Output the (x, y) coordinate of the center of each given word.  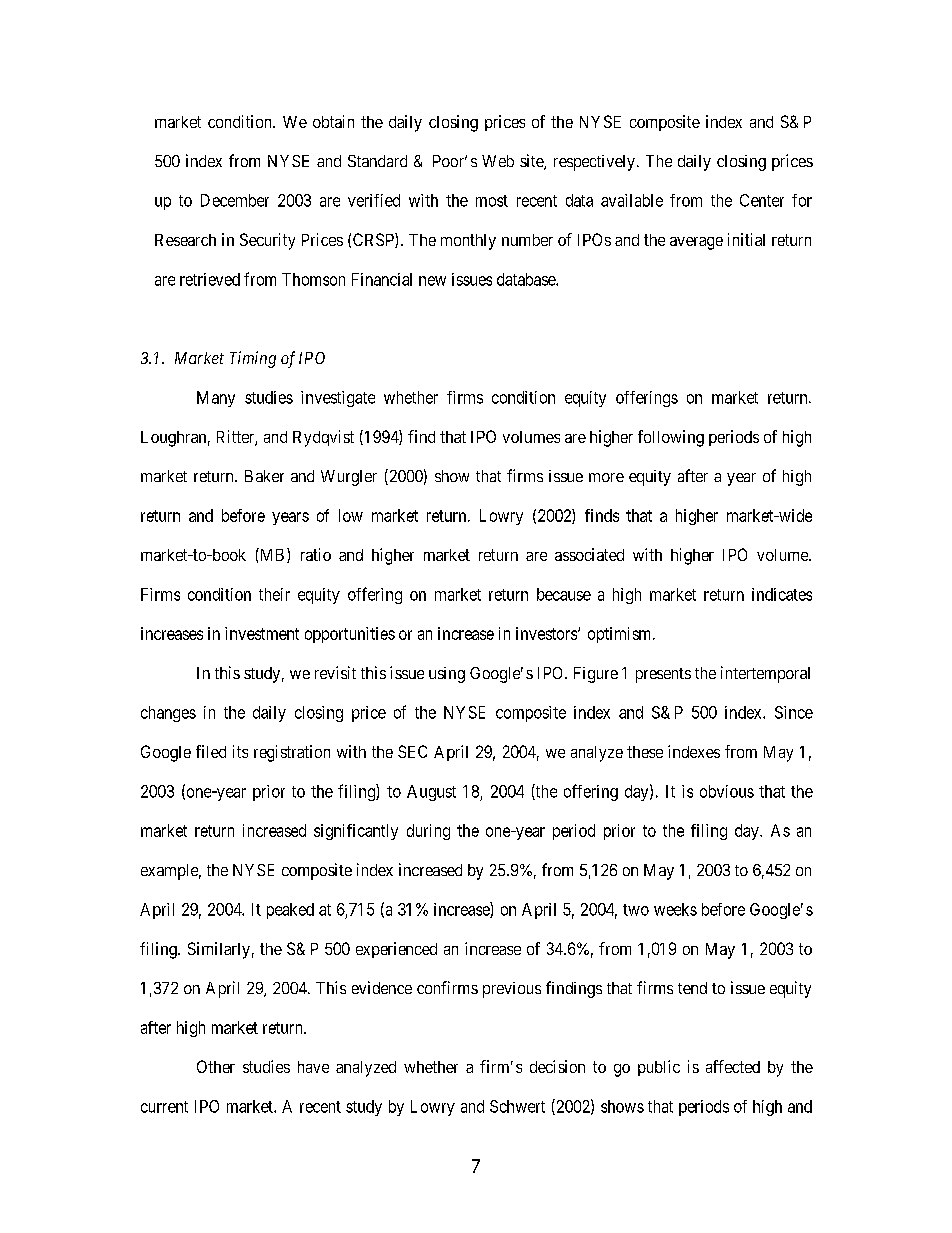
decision (557, 1066)
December (235, 200)
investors (547, 633)
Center (762, 200)
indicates (782, 594)
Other (216, 1066)
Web (498, 161)
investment (262, 633)
